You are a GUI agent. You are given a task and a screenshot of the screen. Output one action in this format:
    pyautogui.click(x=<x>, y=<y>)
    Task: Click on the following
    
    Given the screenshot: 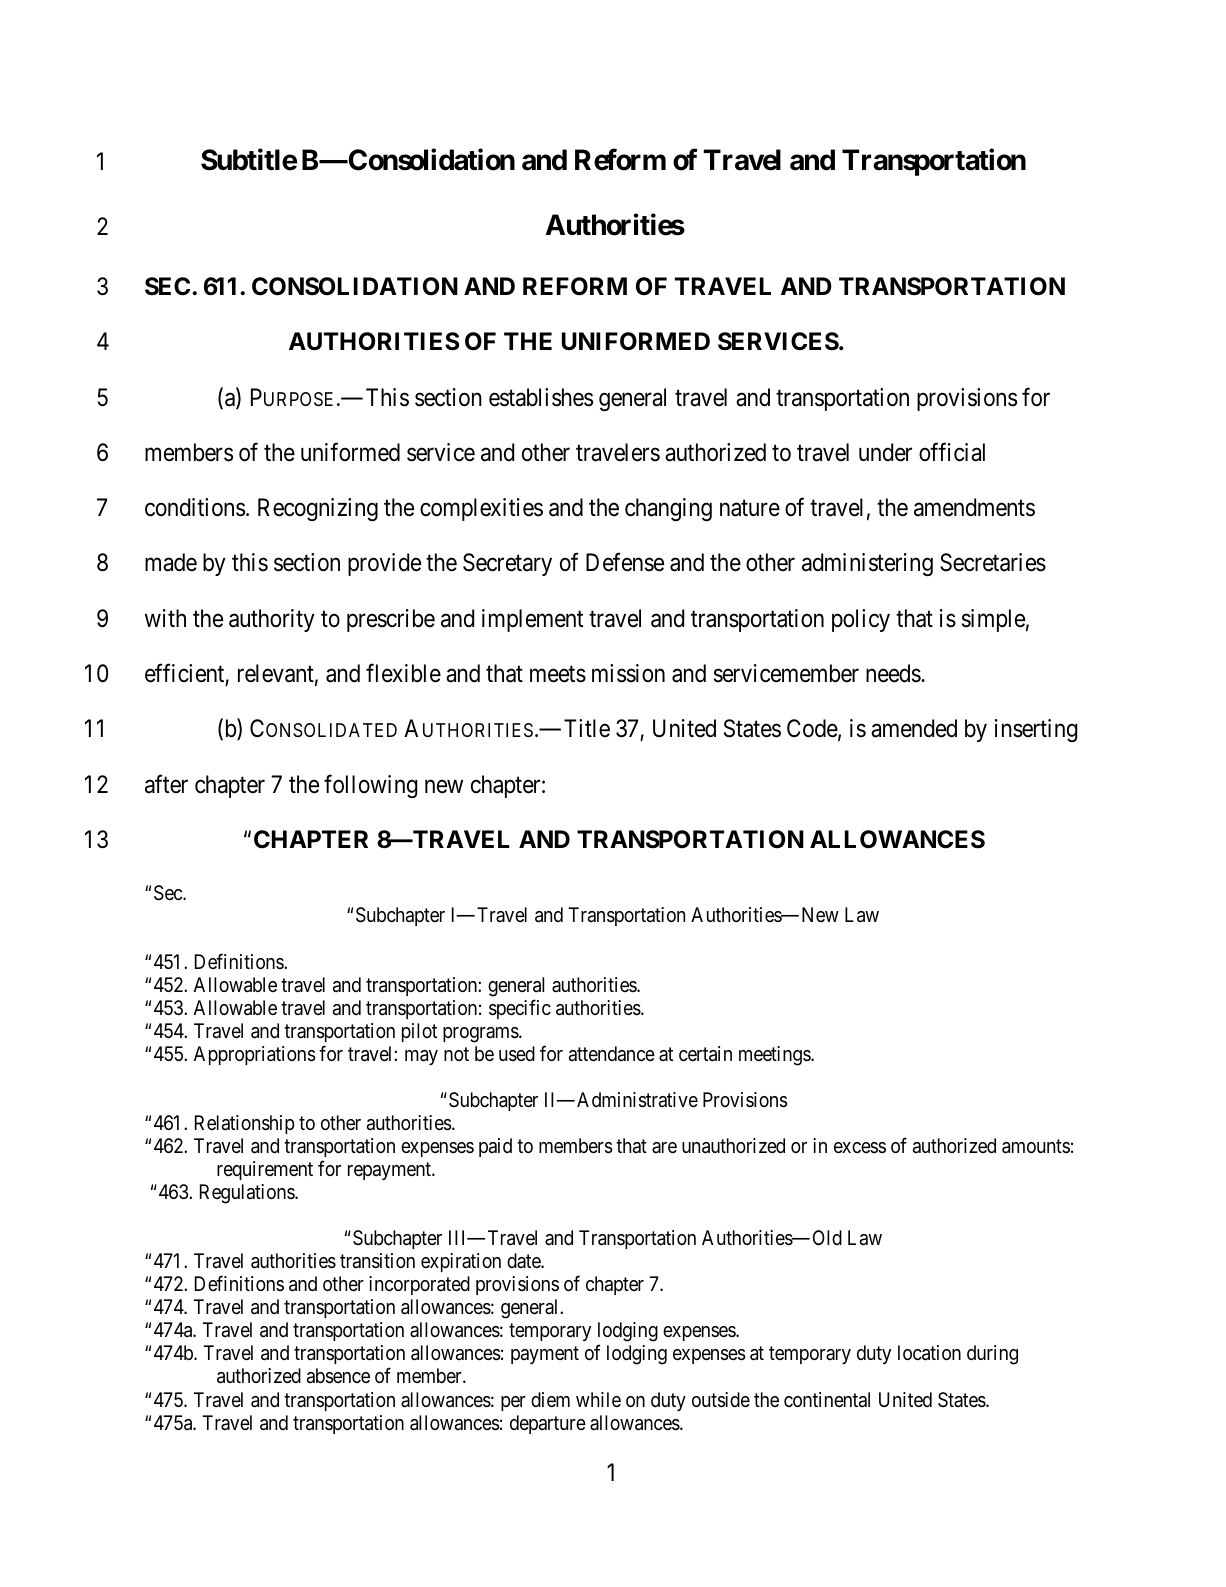 What is the action you would take?
    pyautogui.click(x=371, y=786)
